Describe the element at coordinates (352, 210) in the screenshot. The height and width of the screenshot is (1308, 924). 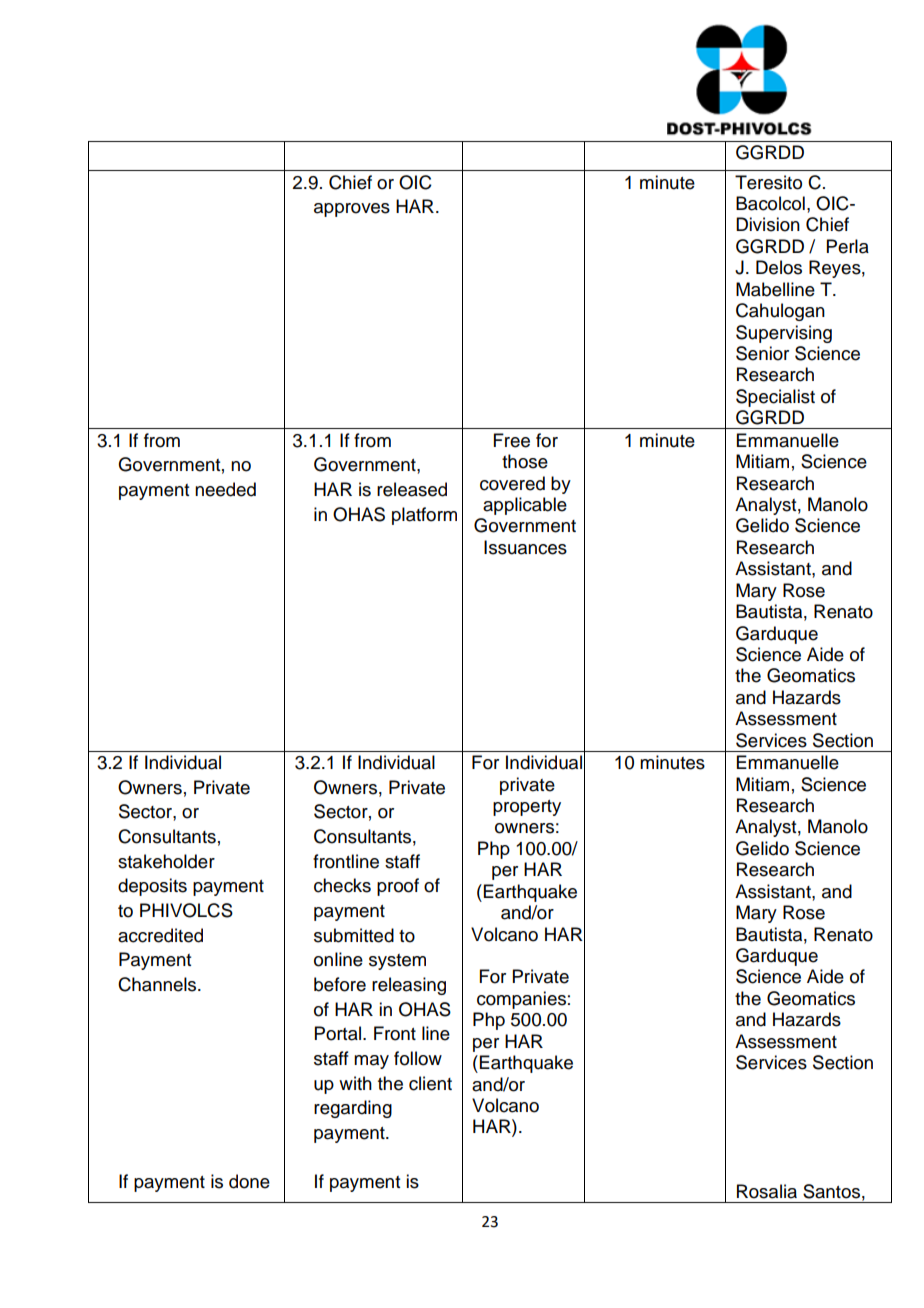
I see `approves` at that location.
